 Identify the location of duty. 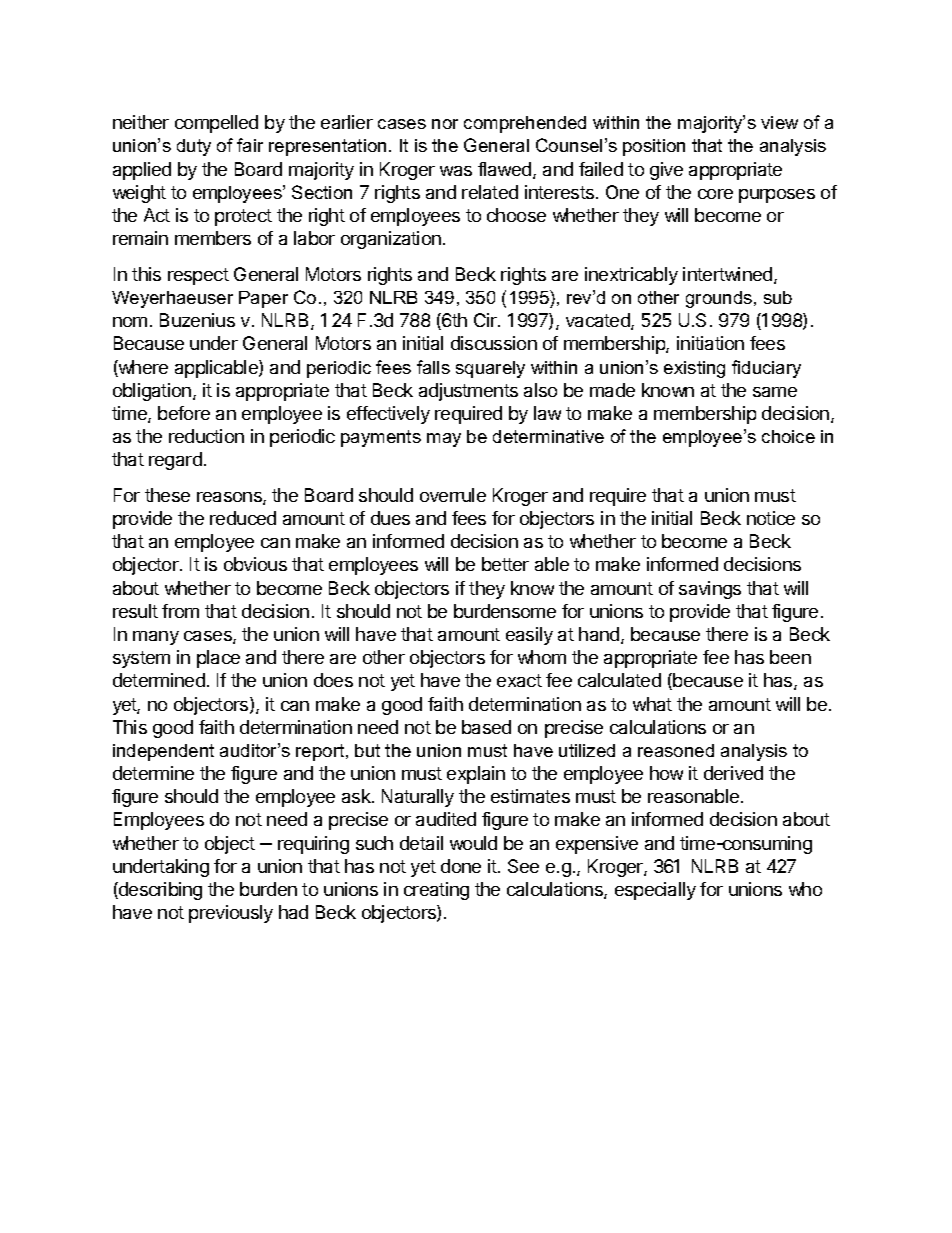
(194, 147).
